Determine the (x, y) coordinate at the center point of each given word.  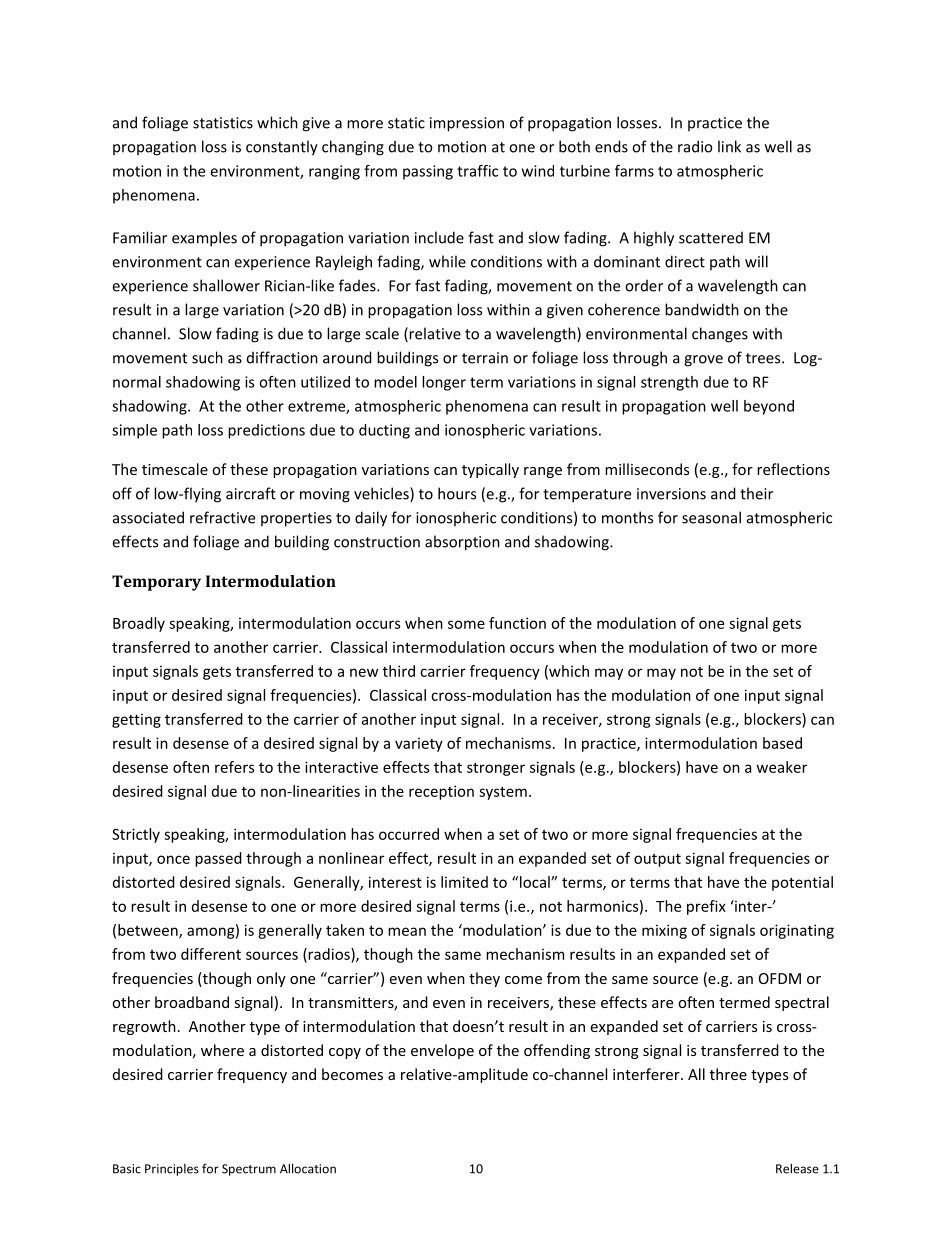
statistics (223, 123)
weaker (782, 767)
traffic (477, 171)
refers (234, 767)
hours (457, 493)
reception (441, 792)
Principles (172, 1170)
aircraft (251, 493)
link (729, 146)
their (756, 493)
